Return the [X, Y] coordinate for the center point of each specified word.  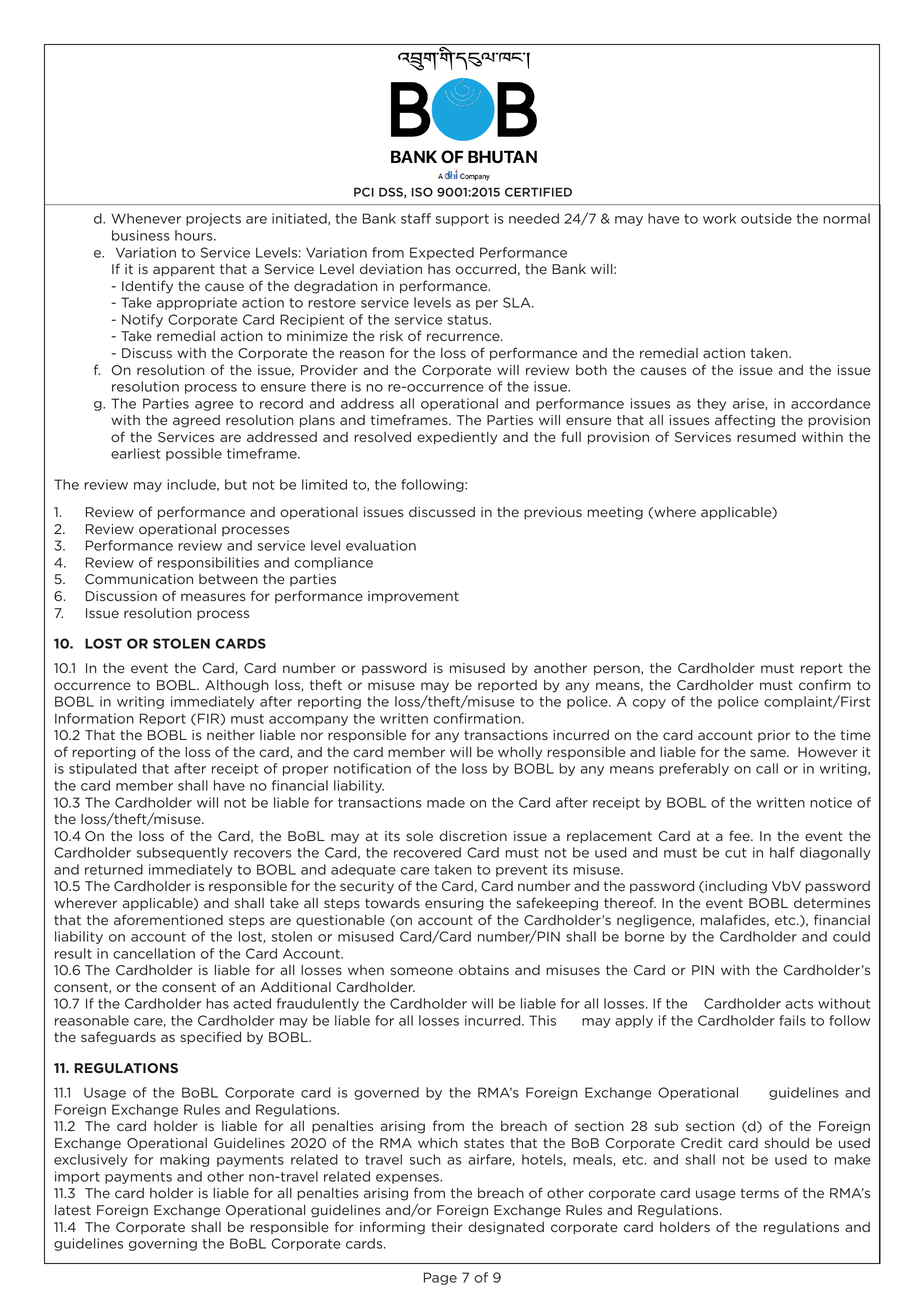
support [462, 220]
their [447, 1227]
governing [163, 1244]
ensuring [454, 904]
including [735, 887]
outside [766, 218]
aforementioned [168, 920]
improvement [413, 597]
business [141, 235]
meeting [615, 513]
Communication [139, 579]
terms [760, 1193]
